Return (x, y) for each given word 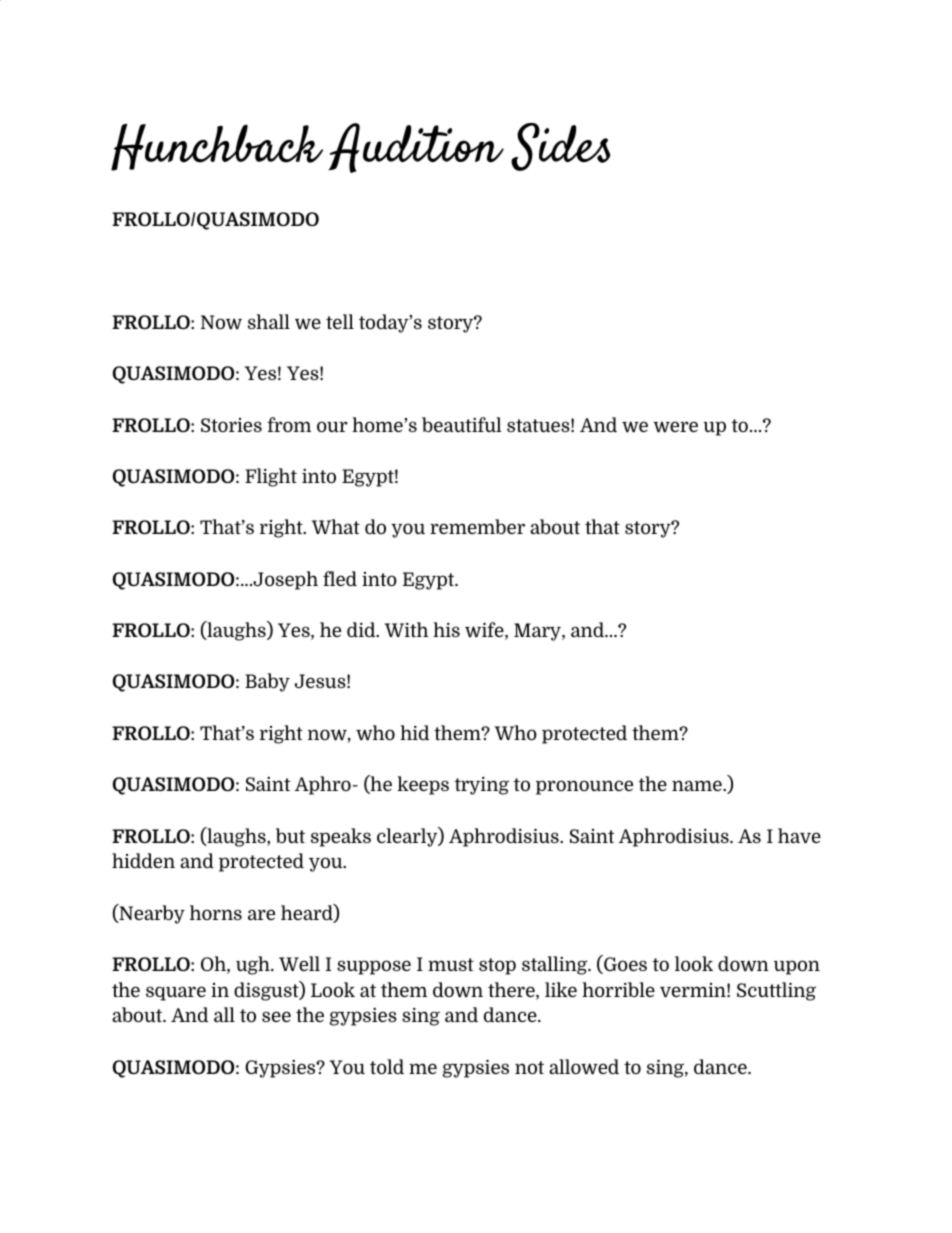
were (676, 426)
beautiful (461, 424)
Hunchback (217, 147)
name (698, 785)
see (276, 1016)
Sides (560, 147)
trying (481, 785)
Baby (267, 682)
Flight (271, 477)
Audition (416, 148)
